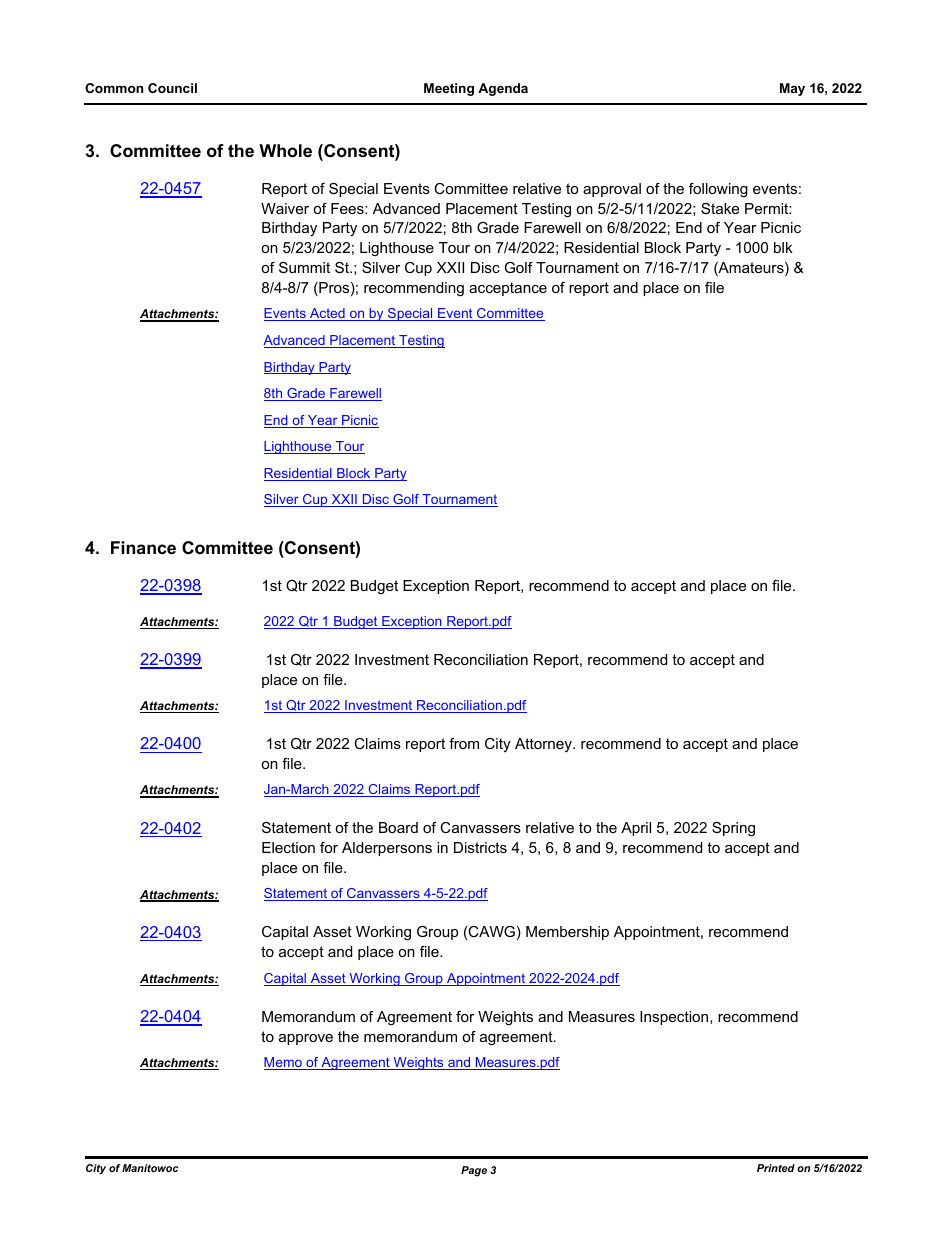 Image resolution: width=952 pixels, height=1233 pixels. I want to click on Meeting, so click(449, 89).
